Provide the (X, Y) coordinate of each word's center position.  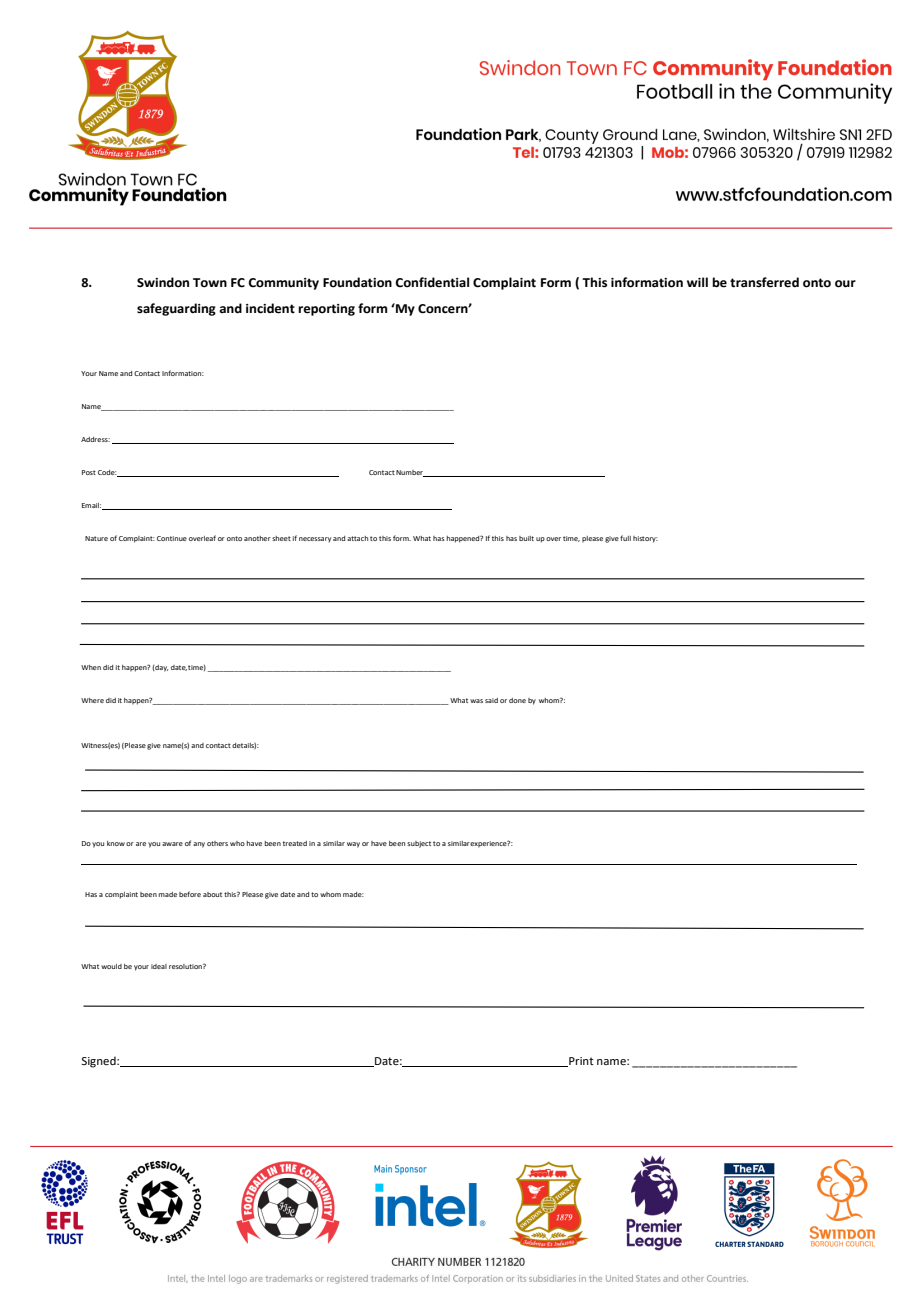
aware (172, 844)
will (697, 282)
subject (419, 844)
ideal (159, 966)
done (517, 700)
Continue (172, 538)
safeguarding (176, 309)
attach (357, 538)
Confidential (432, 282)
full (625, 538)
